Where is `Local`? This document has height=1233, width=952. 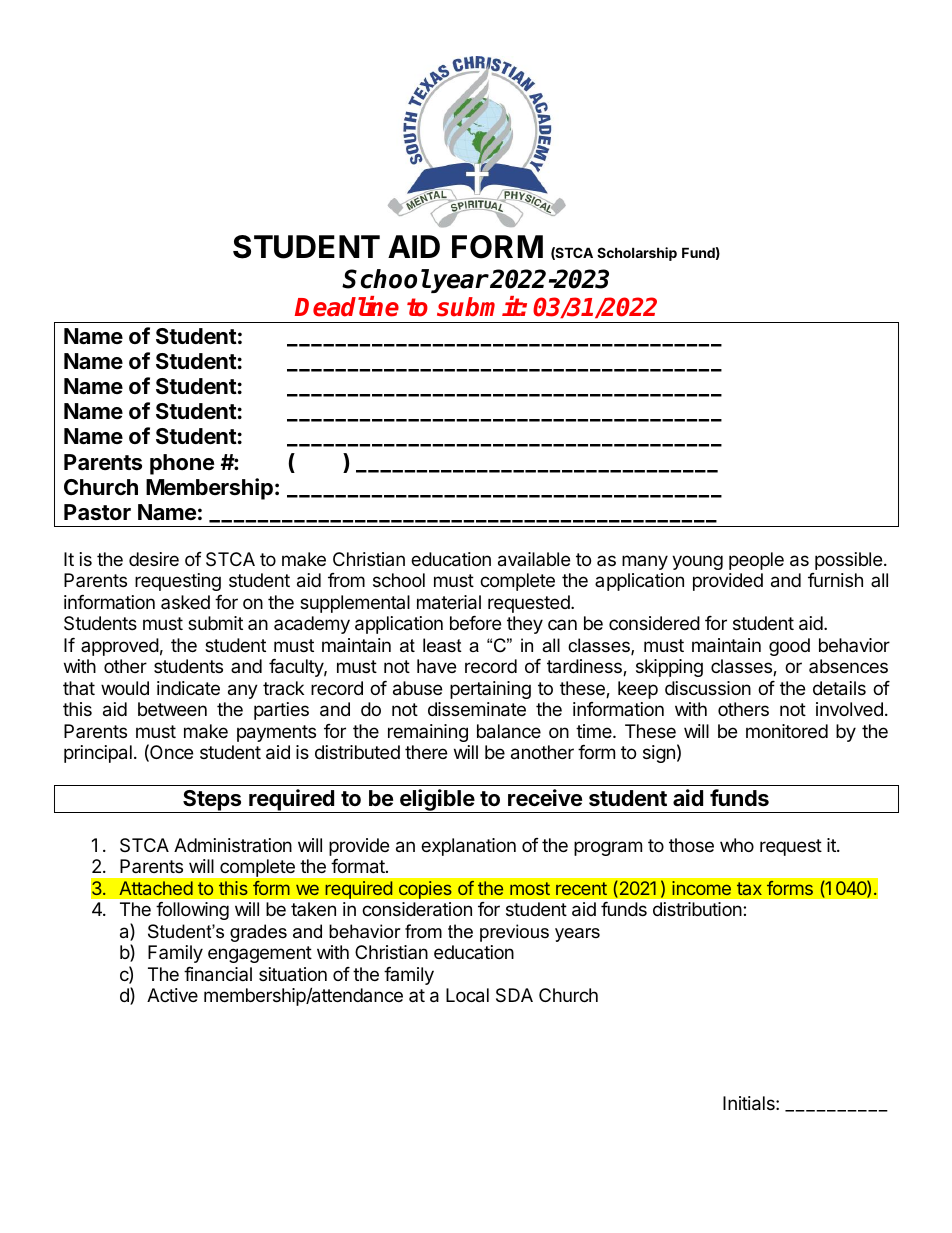
Local is located at coordinates (467, 995).
